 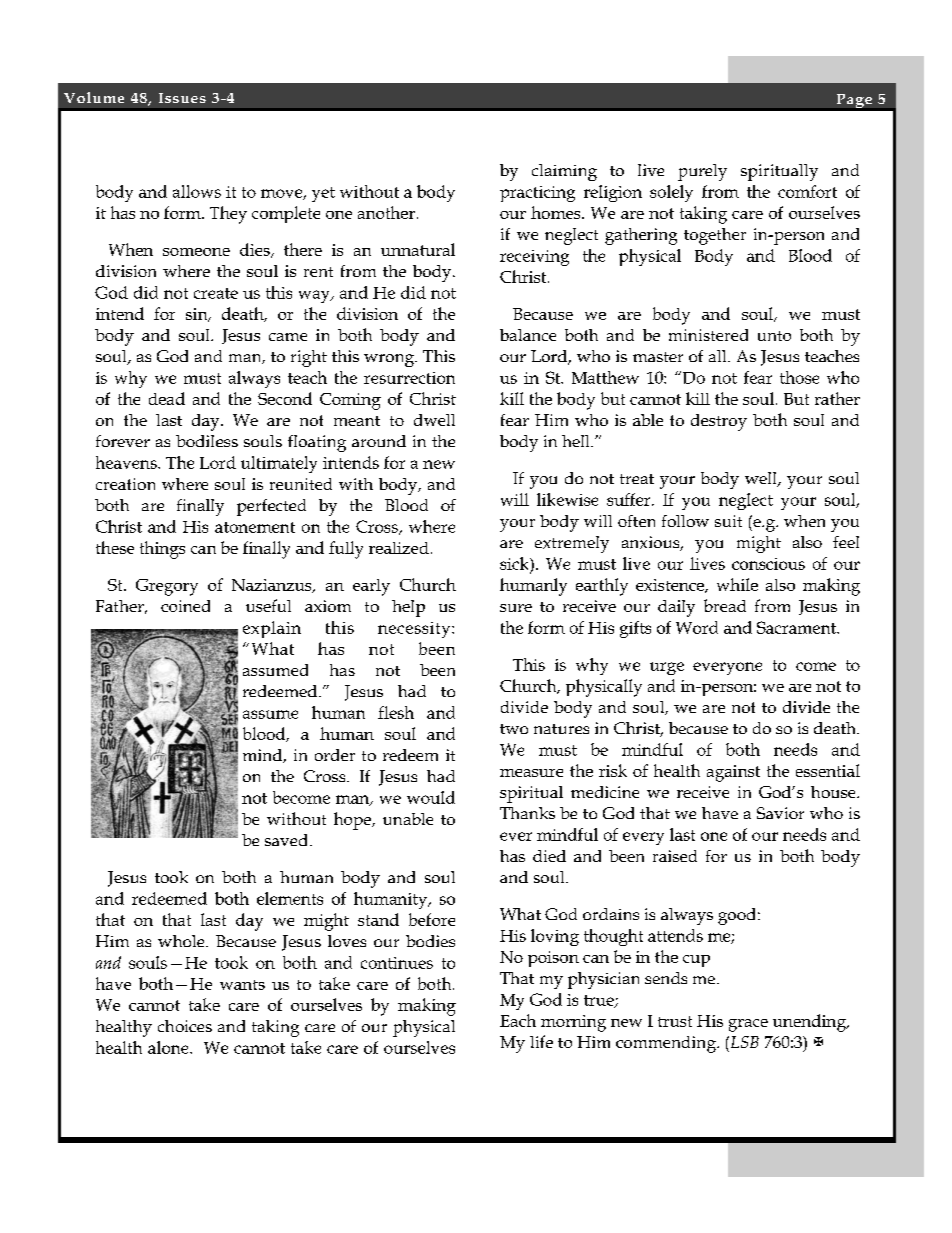 I want to click on Issues, so click(x=182, y=98).
